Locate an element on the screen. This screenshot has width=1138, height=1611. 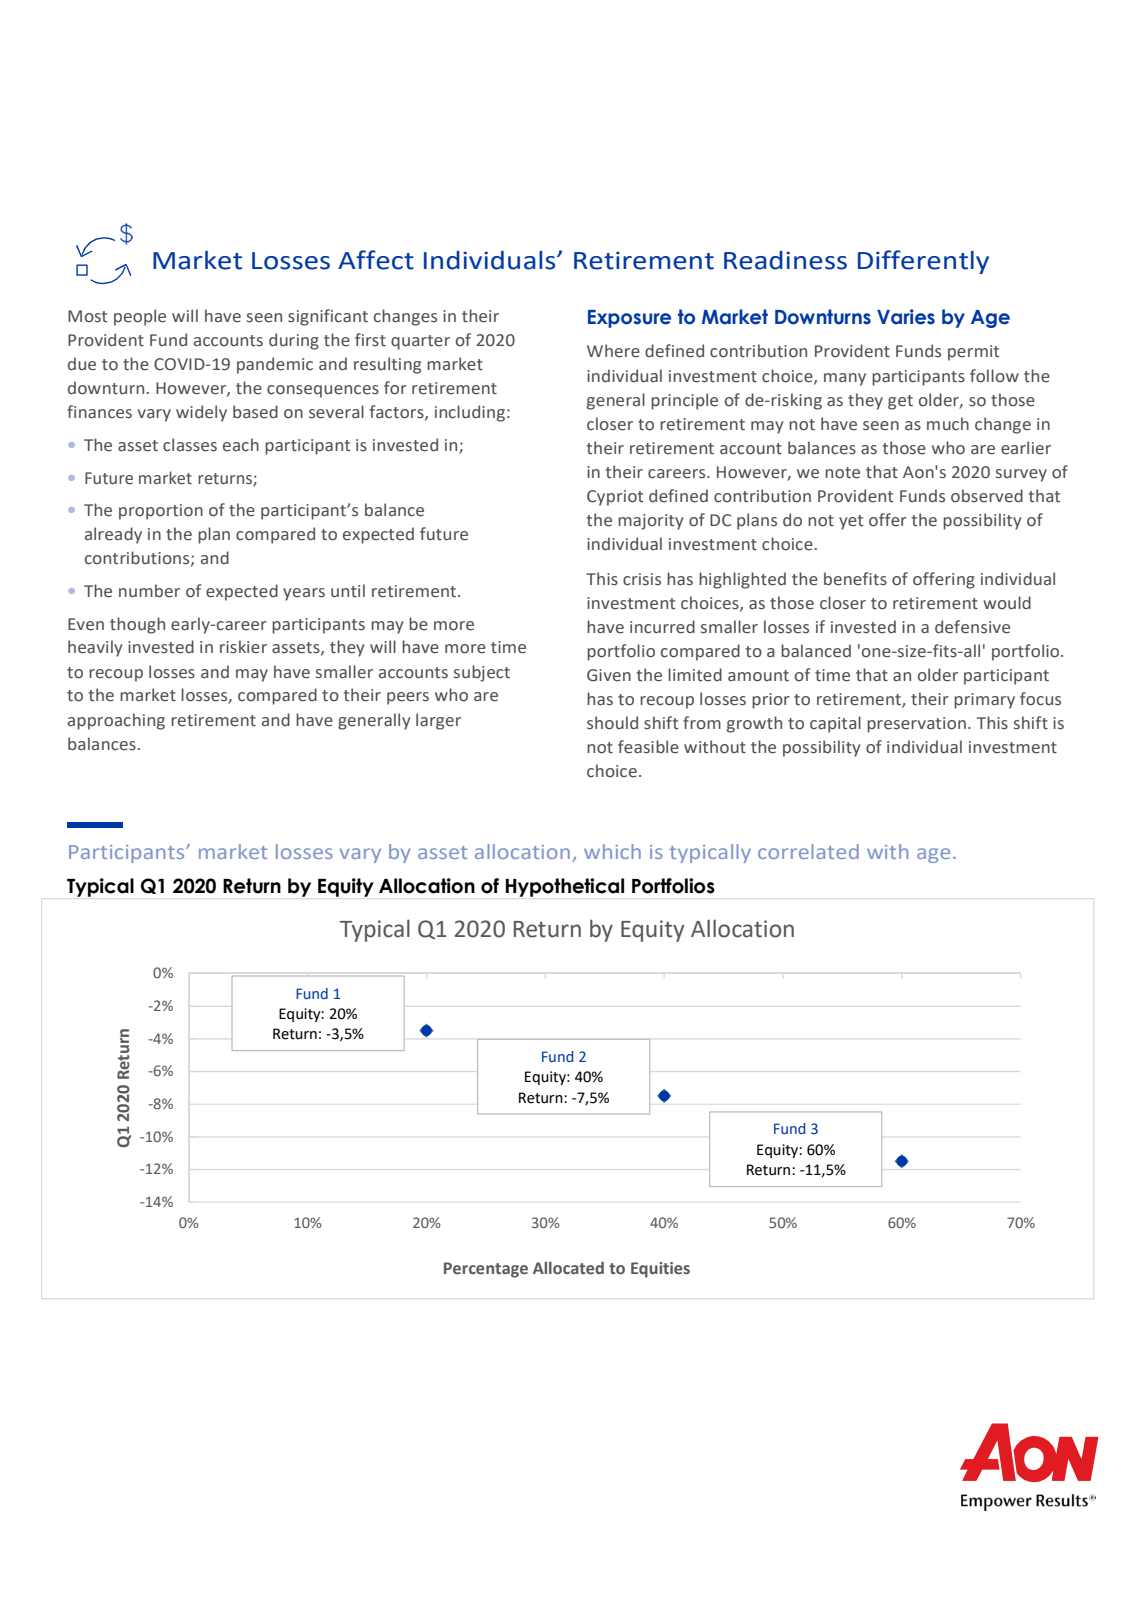
Equities is located at coordinates (660, 1270).
